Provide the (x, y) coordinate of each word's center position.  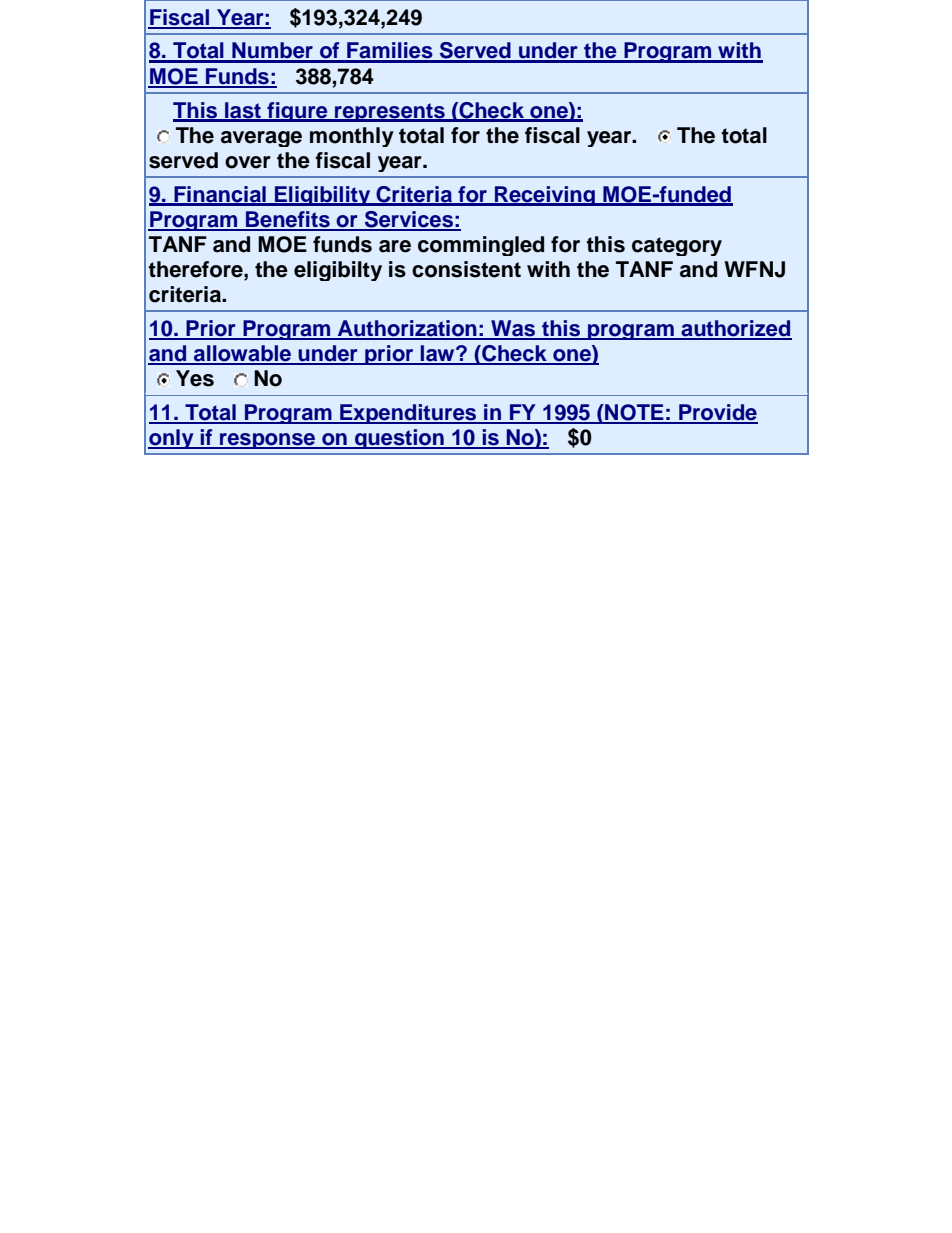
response (268, 441)
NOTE (634, 413)
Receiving (545, 196)
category (677, 246)
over (248, 162)
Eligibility (323, 196)
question (399, 439)
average (261, 139)
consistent (466, 269)
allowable (243, 354)
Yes (195, 378)
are (395, 246)
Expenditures (408, 414)
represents (390, 112)
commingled (481, 246)
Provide (717, 413)
